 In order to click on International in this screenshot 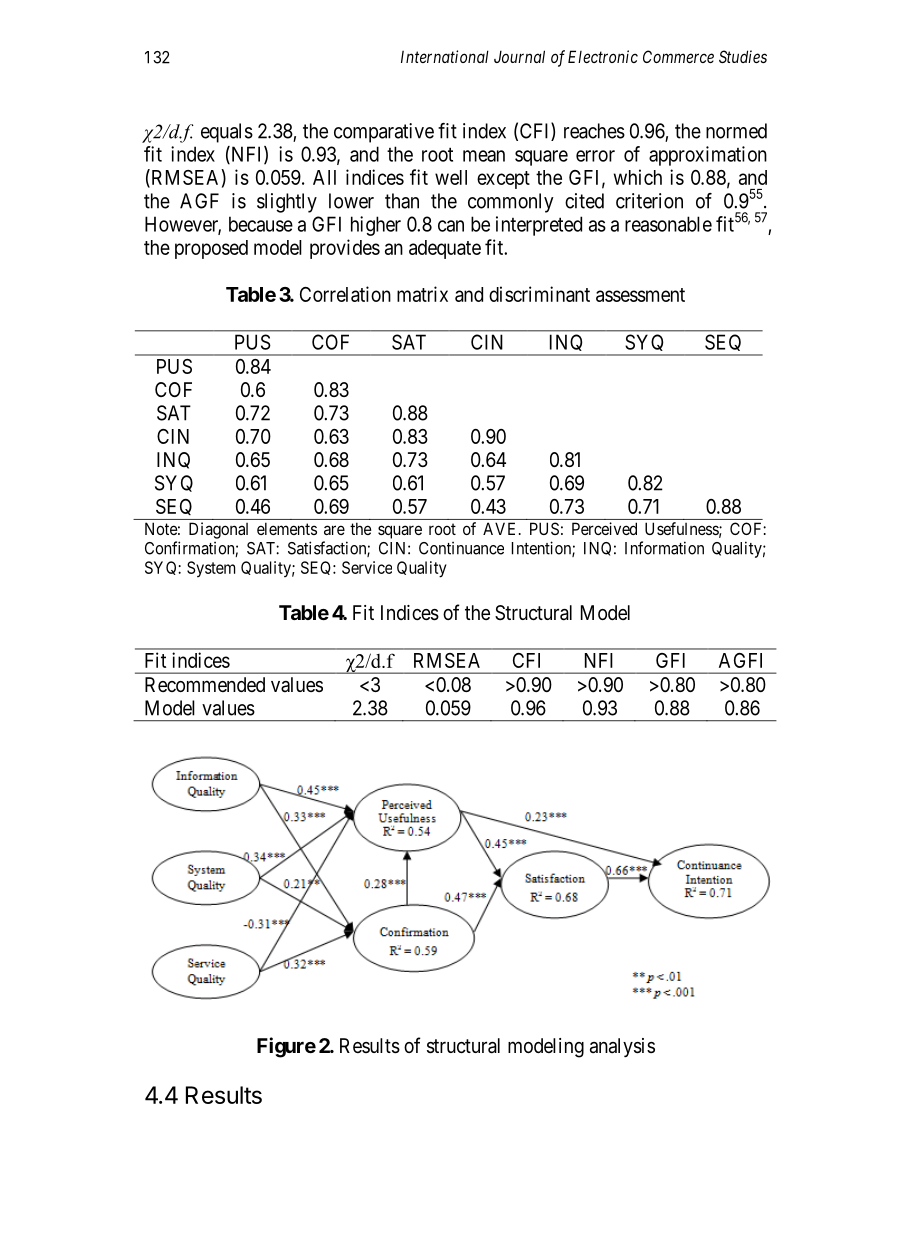, I will do `click(445, 56)`.
